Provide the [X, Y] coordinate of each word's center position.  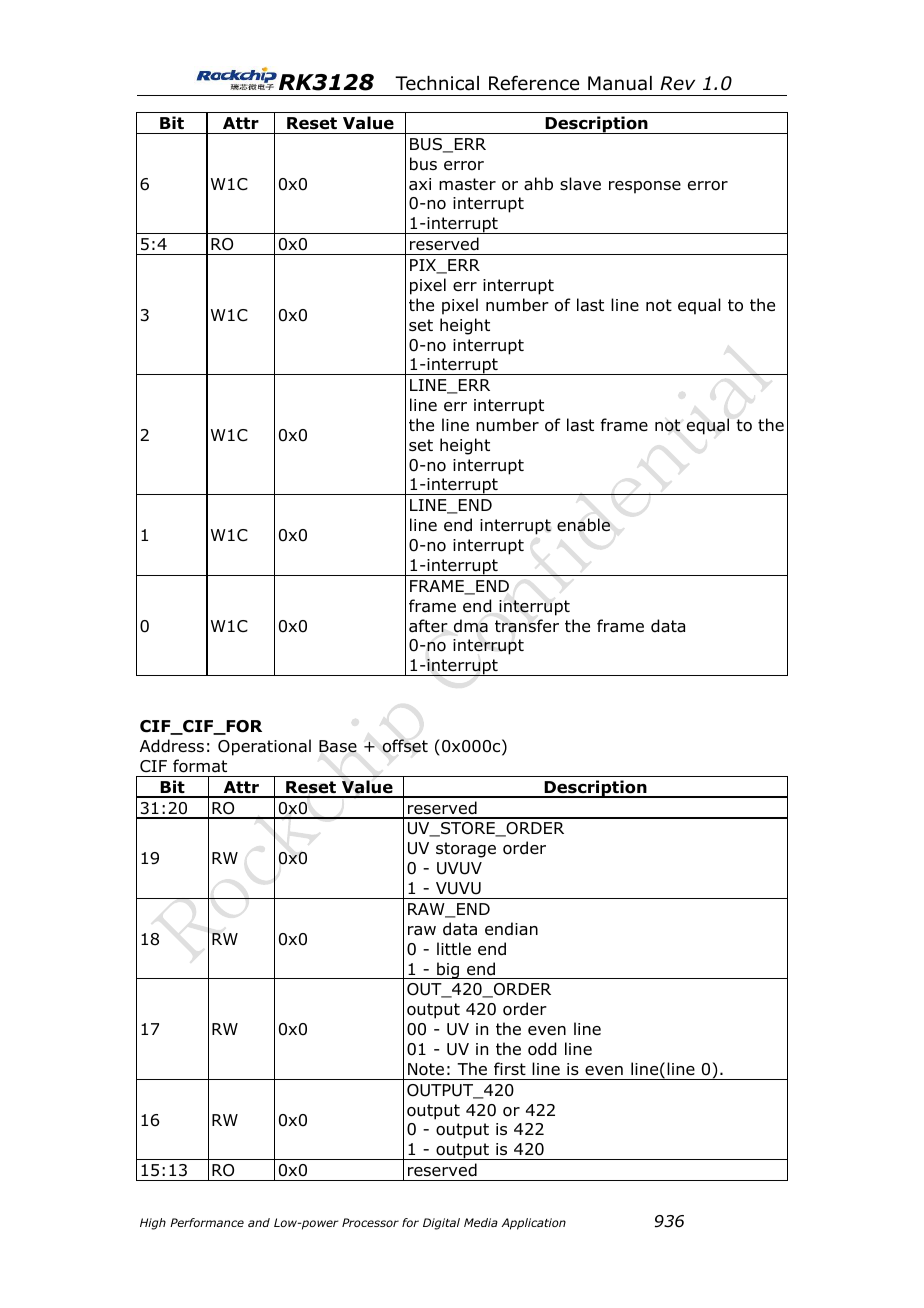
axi [420, 184]
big [448, 970]
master [467, 184]
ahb [538, 184]
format [200, 766]
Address [172, 746]
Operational [264, 747]
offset [405, 746]
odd [542, 1049]
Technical [437, 83]
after [428, 626]
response [645, 187]
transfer [527, 626]
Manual [620, 83]
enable [583, 525]
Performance [207, 1222]
